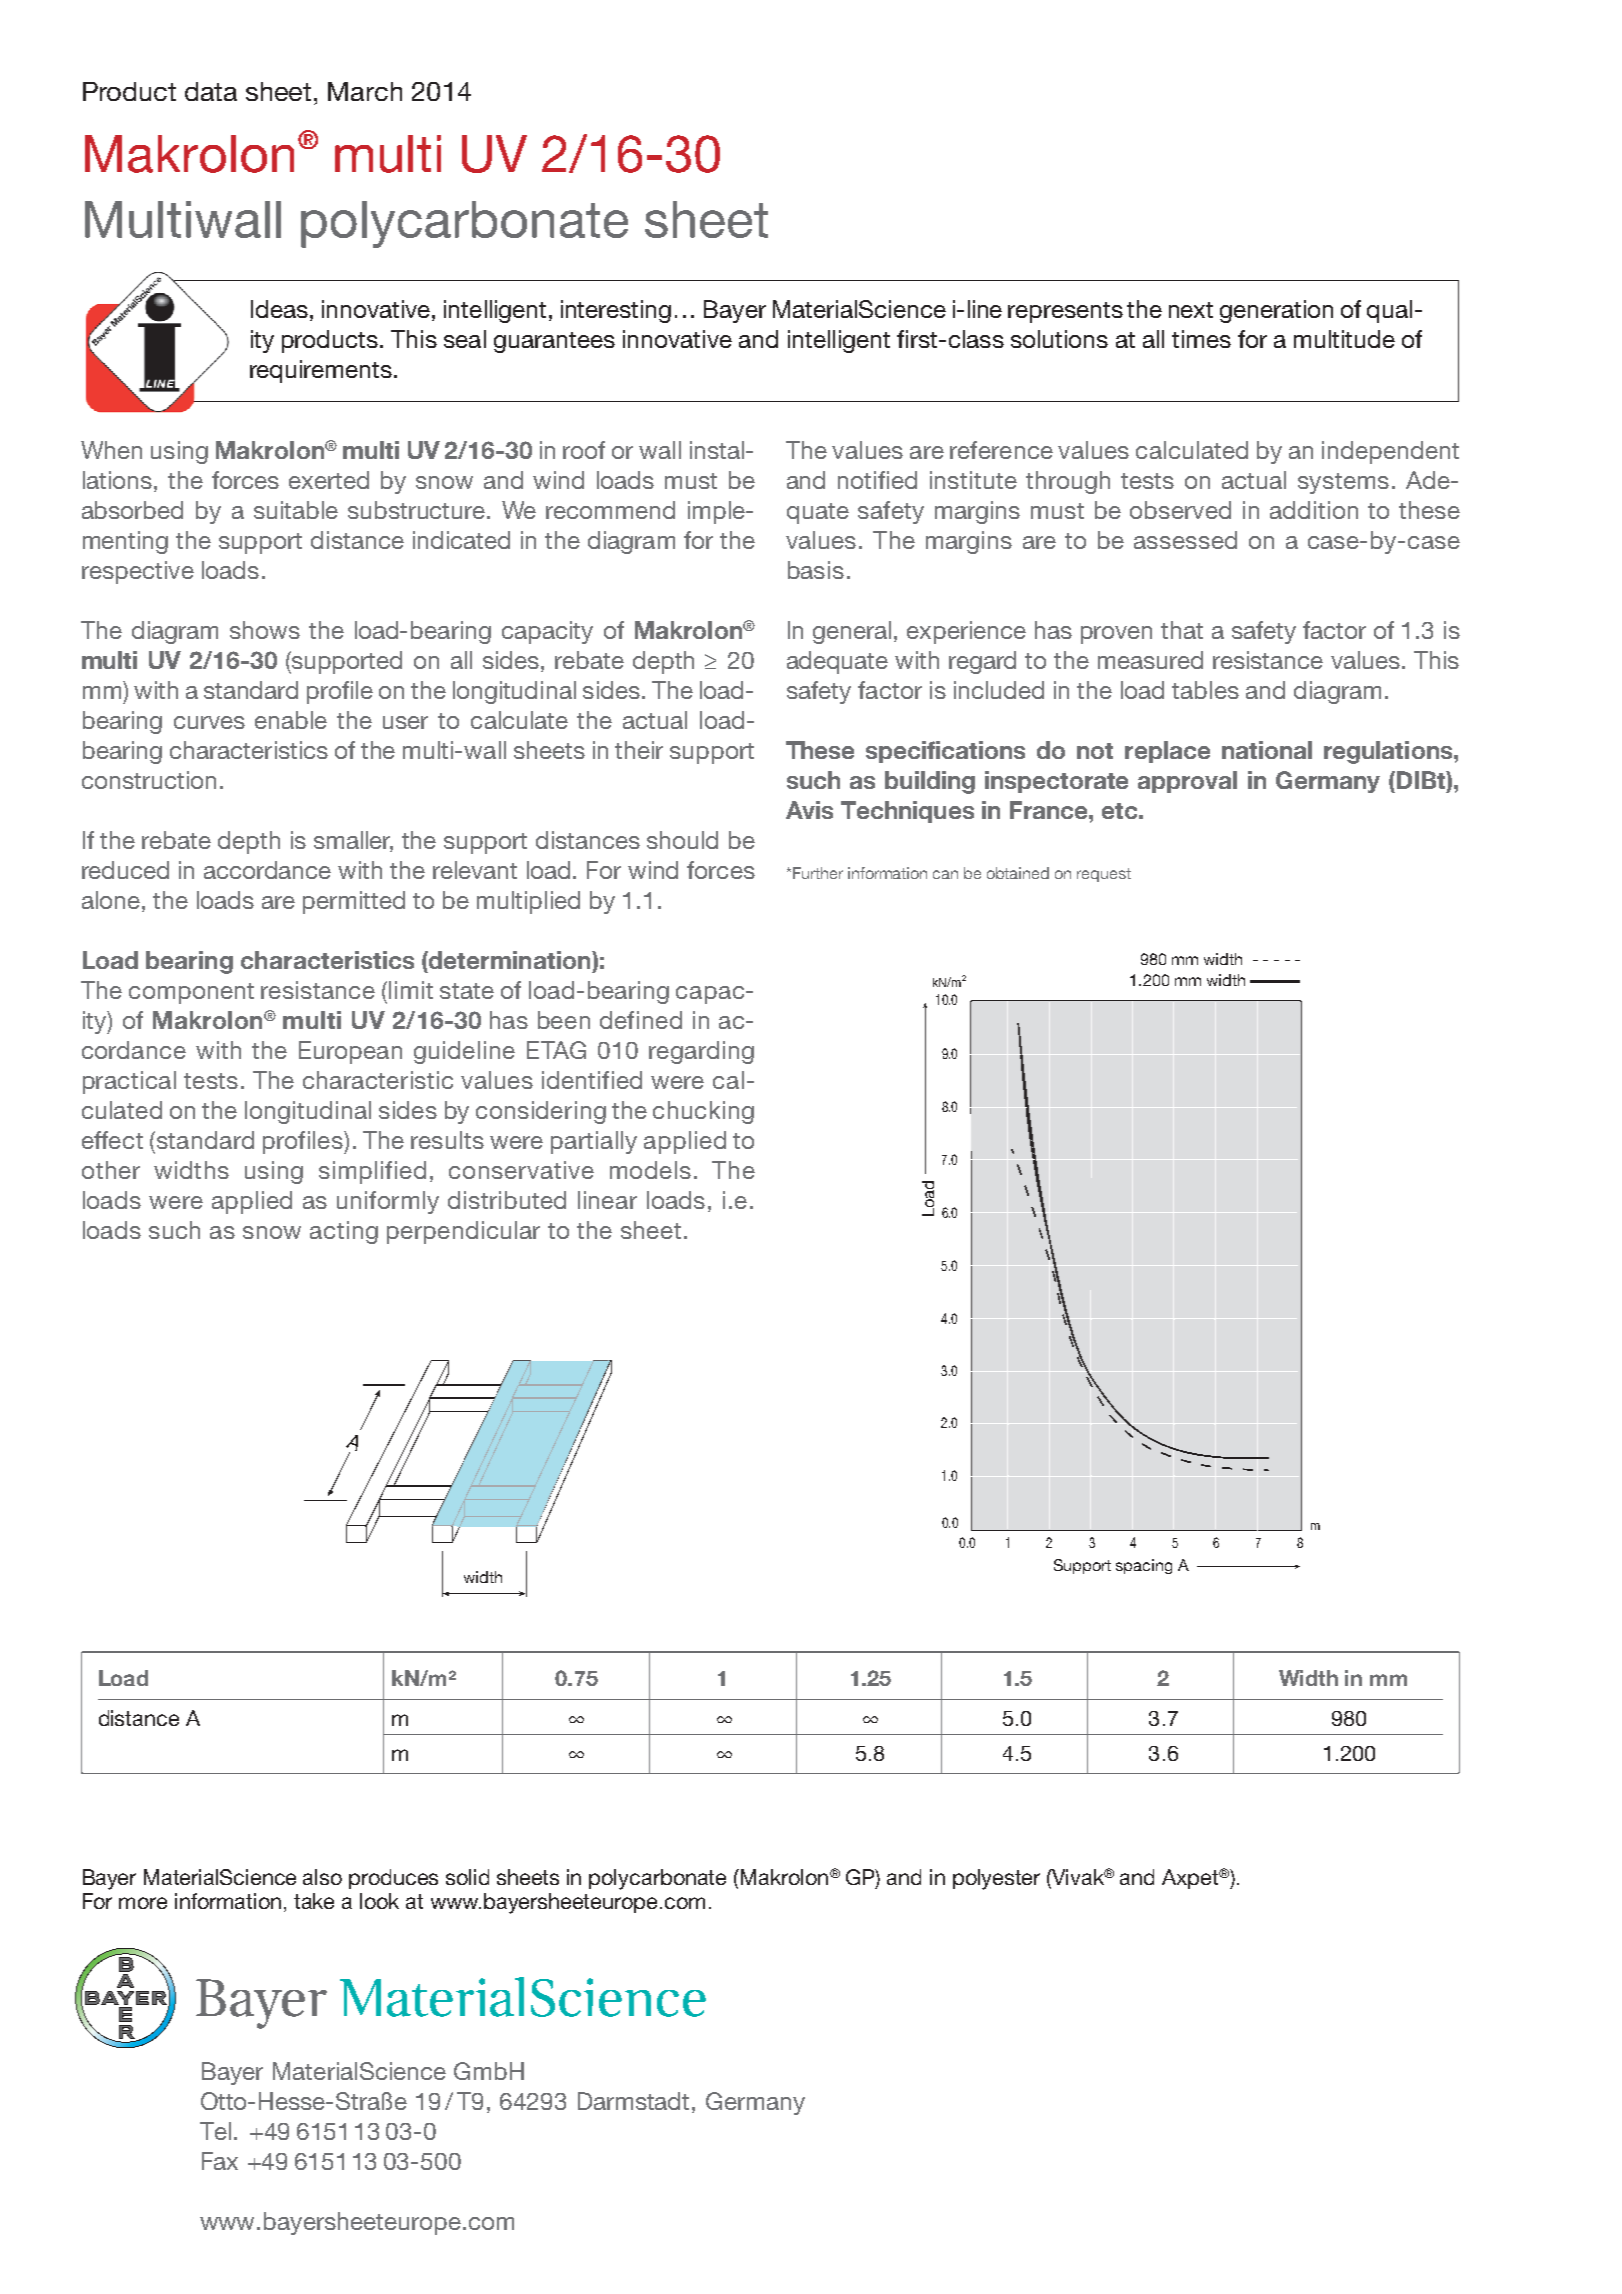 The image size is (1622, 2294). I want to click on data, so click(211, 91).
